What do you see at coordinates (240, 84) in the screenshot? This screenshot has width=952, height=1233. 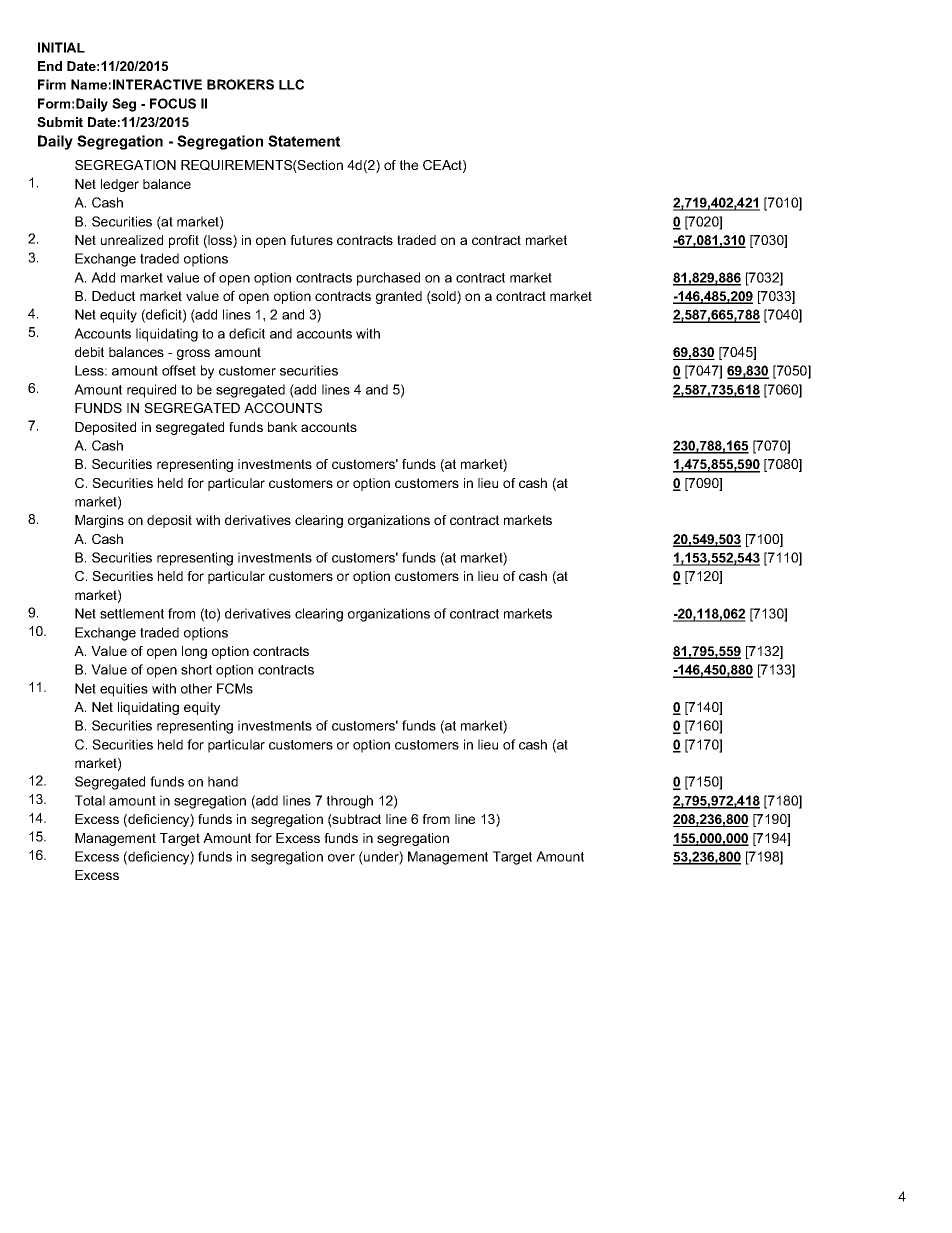 I see `BROKERS` at bounding box center [240, 84].
